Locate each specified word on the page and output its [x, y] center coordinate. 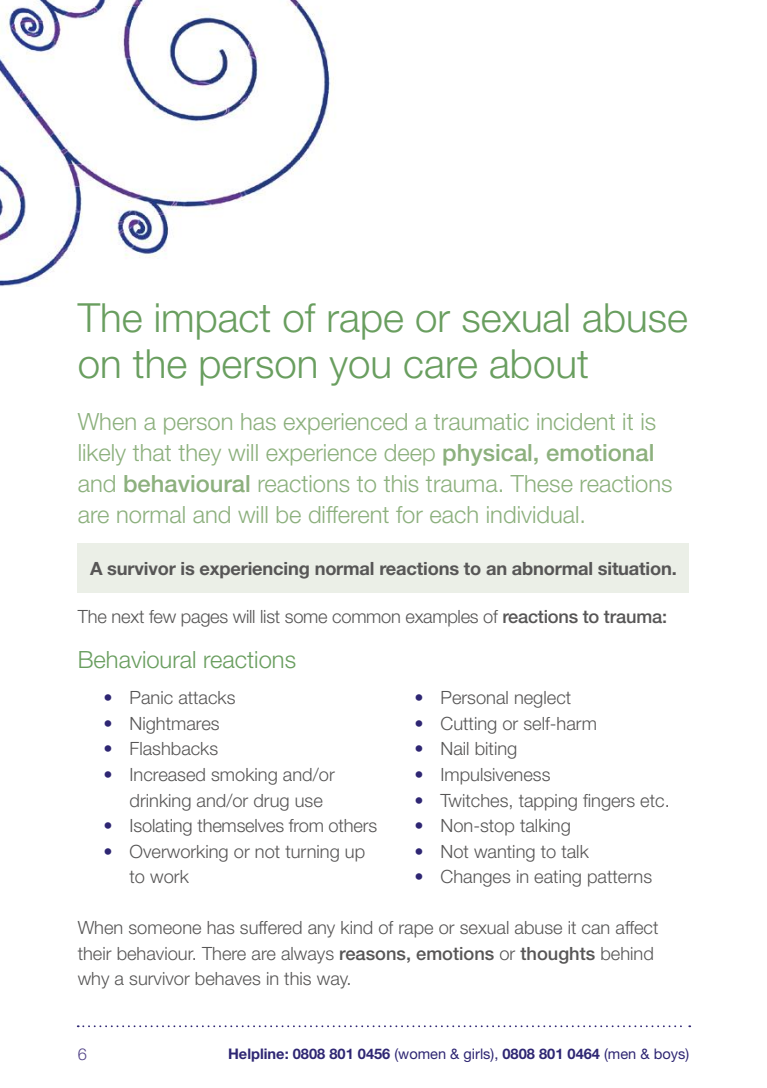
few [162, 616]
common [366, 618]
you [359, 371]
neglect [543, 699]
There [224, 953]
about [539, 364]
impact [213, 321]
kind [356, 927]
